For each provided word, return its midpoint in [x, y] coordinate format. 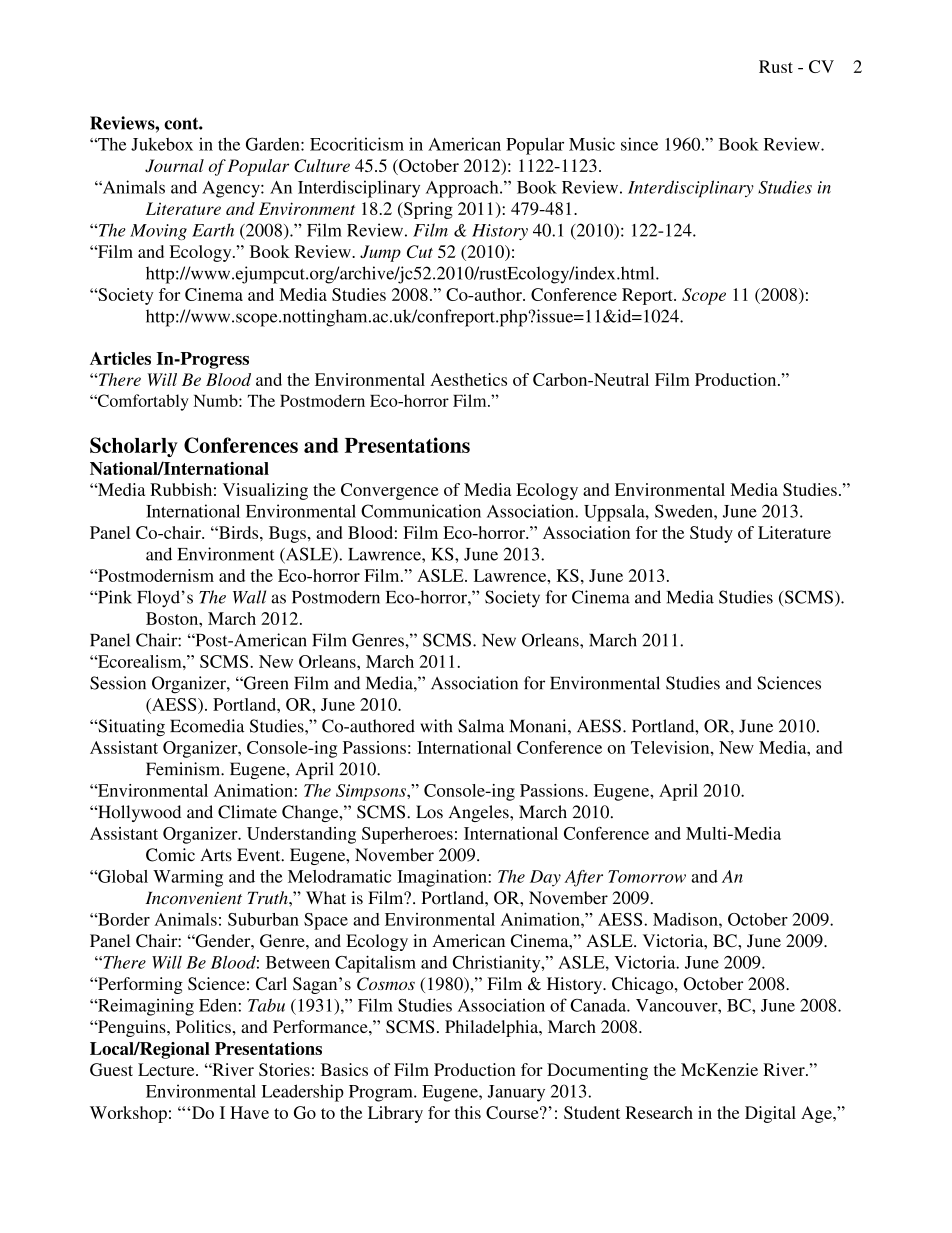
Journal [174, 166]
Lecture [167, 1069]
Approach [463, 189]
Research [659, 1112]
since [639, 144]
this [468, 1112]
